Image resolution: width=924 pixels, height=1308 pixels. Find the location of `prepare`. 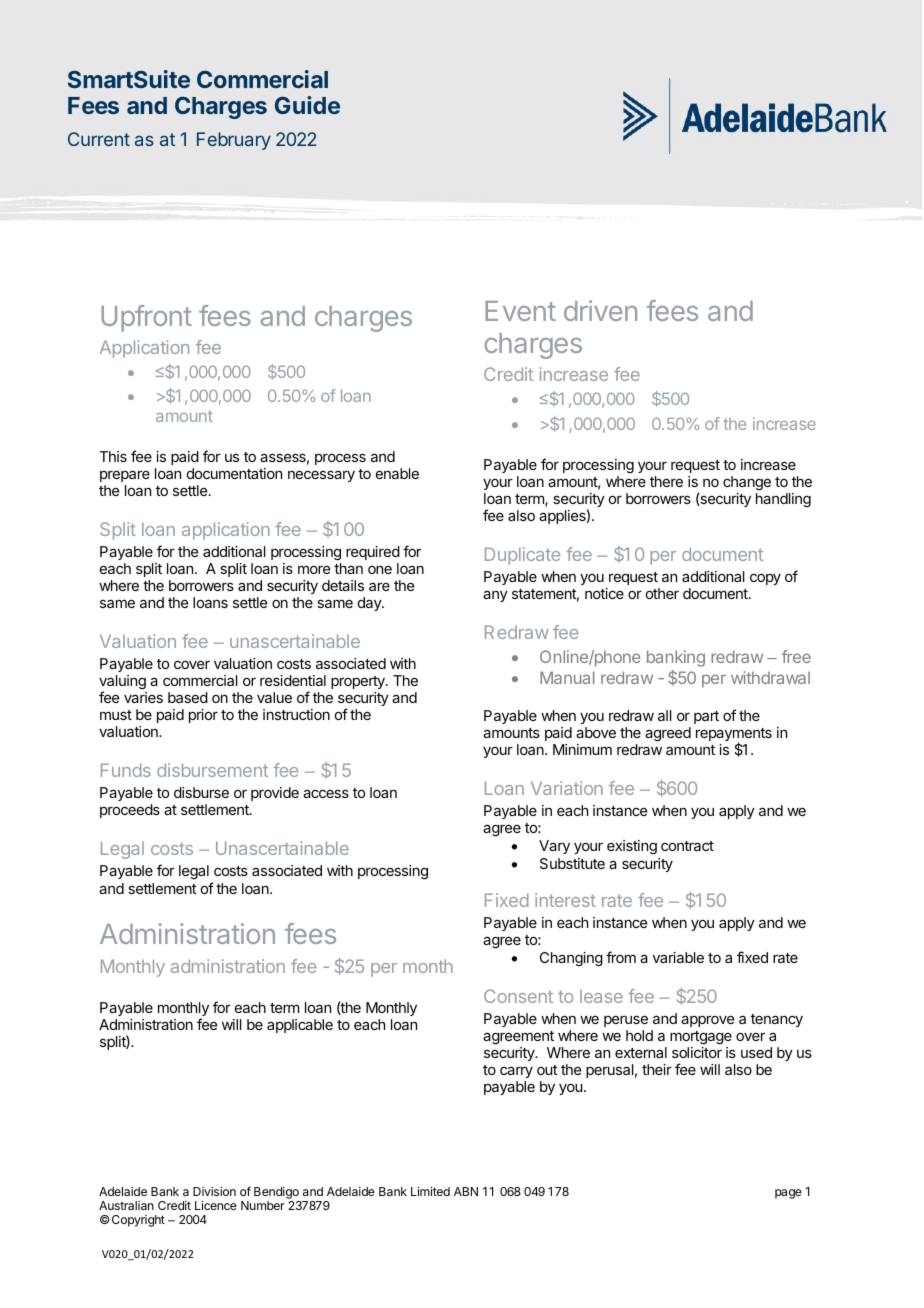

prepare is located at coordinates (125, 476).
